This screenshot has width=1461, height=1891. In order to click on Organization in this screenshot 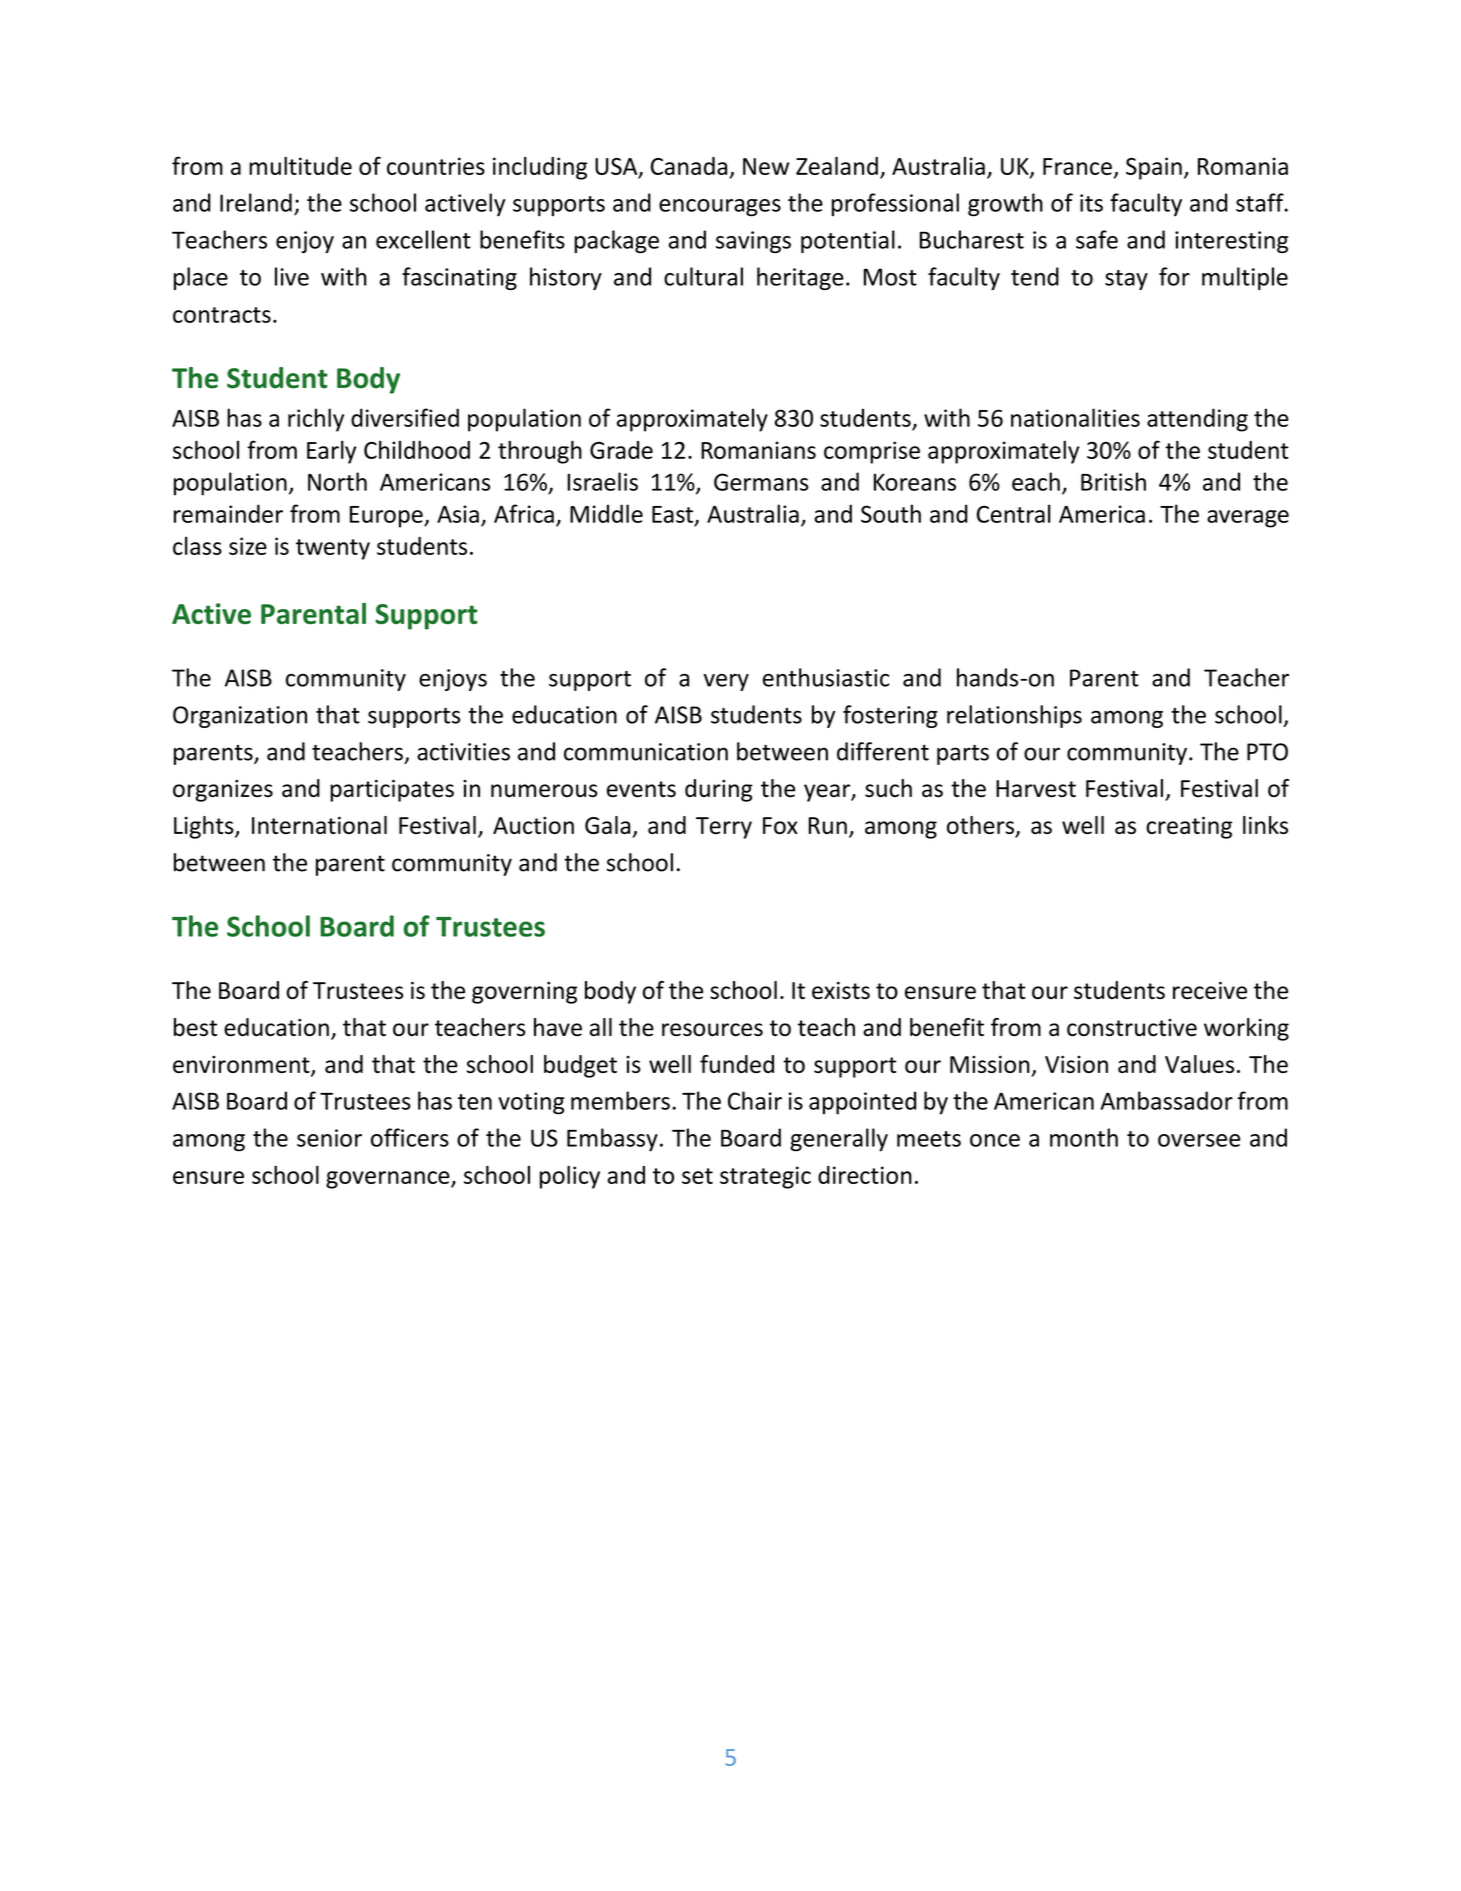, I will do `click(240, 717)`.
